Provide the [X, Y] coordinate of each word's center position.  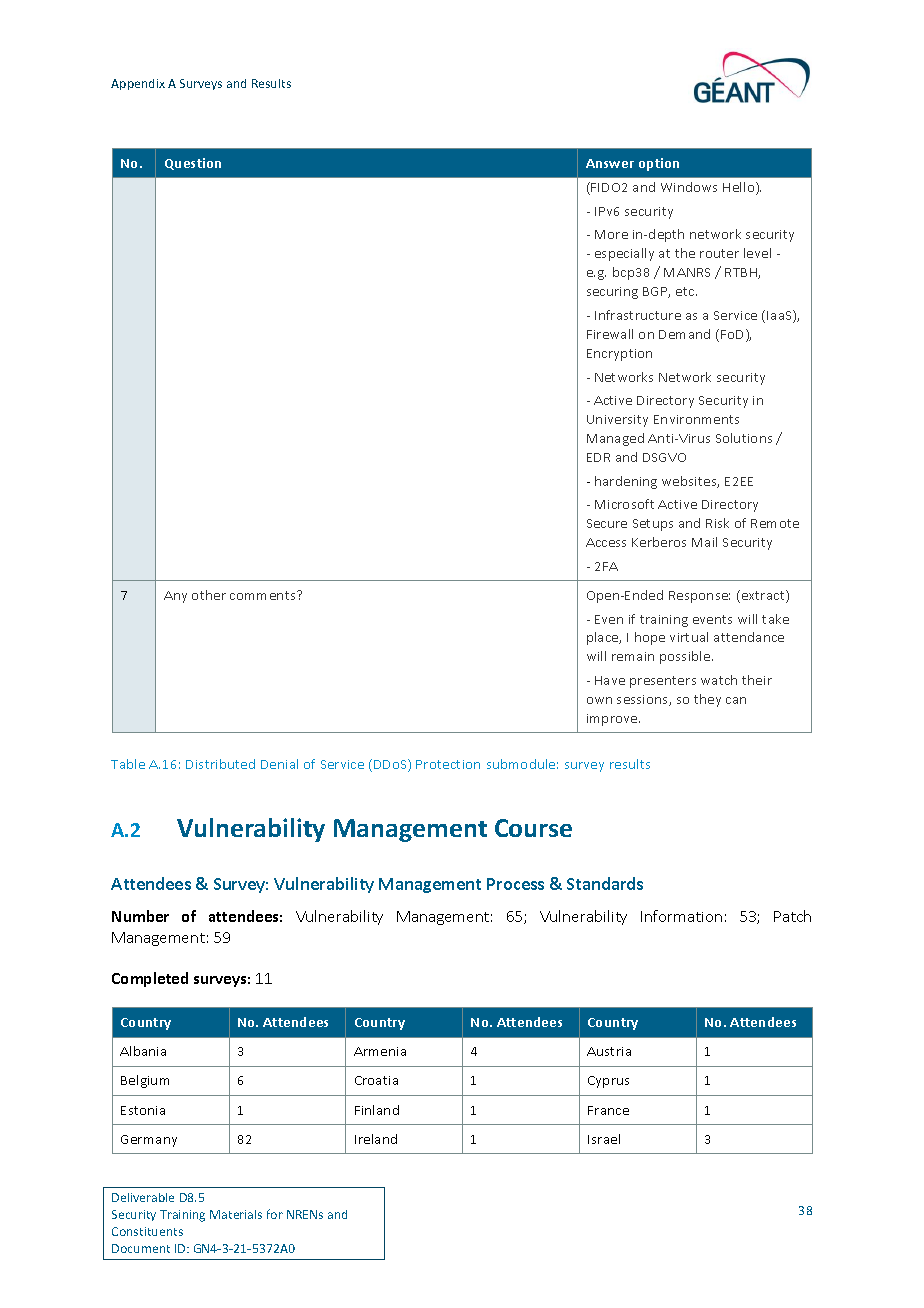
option [659, 164]
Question [193, 164]
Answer [610, 163]
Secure [607, 523]
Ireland [376, 1139]
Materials [236, 1214]
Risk [717, 523]
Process [515, 884]
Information [681, 916]
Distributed [220, 764]
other [209, 595]
